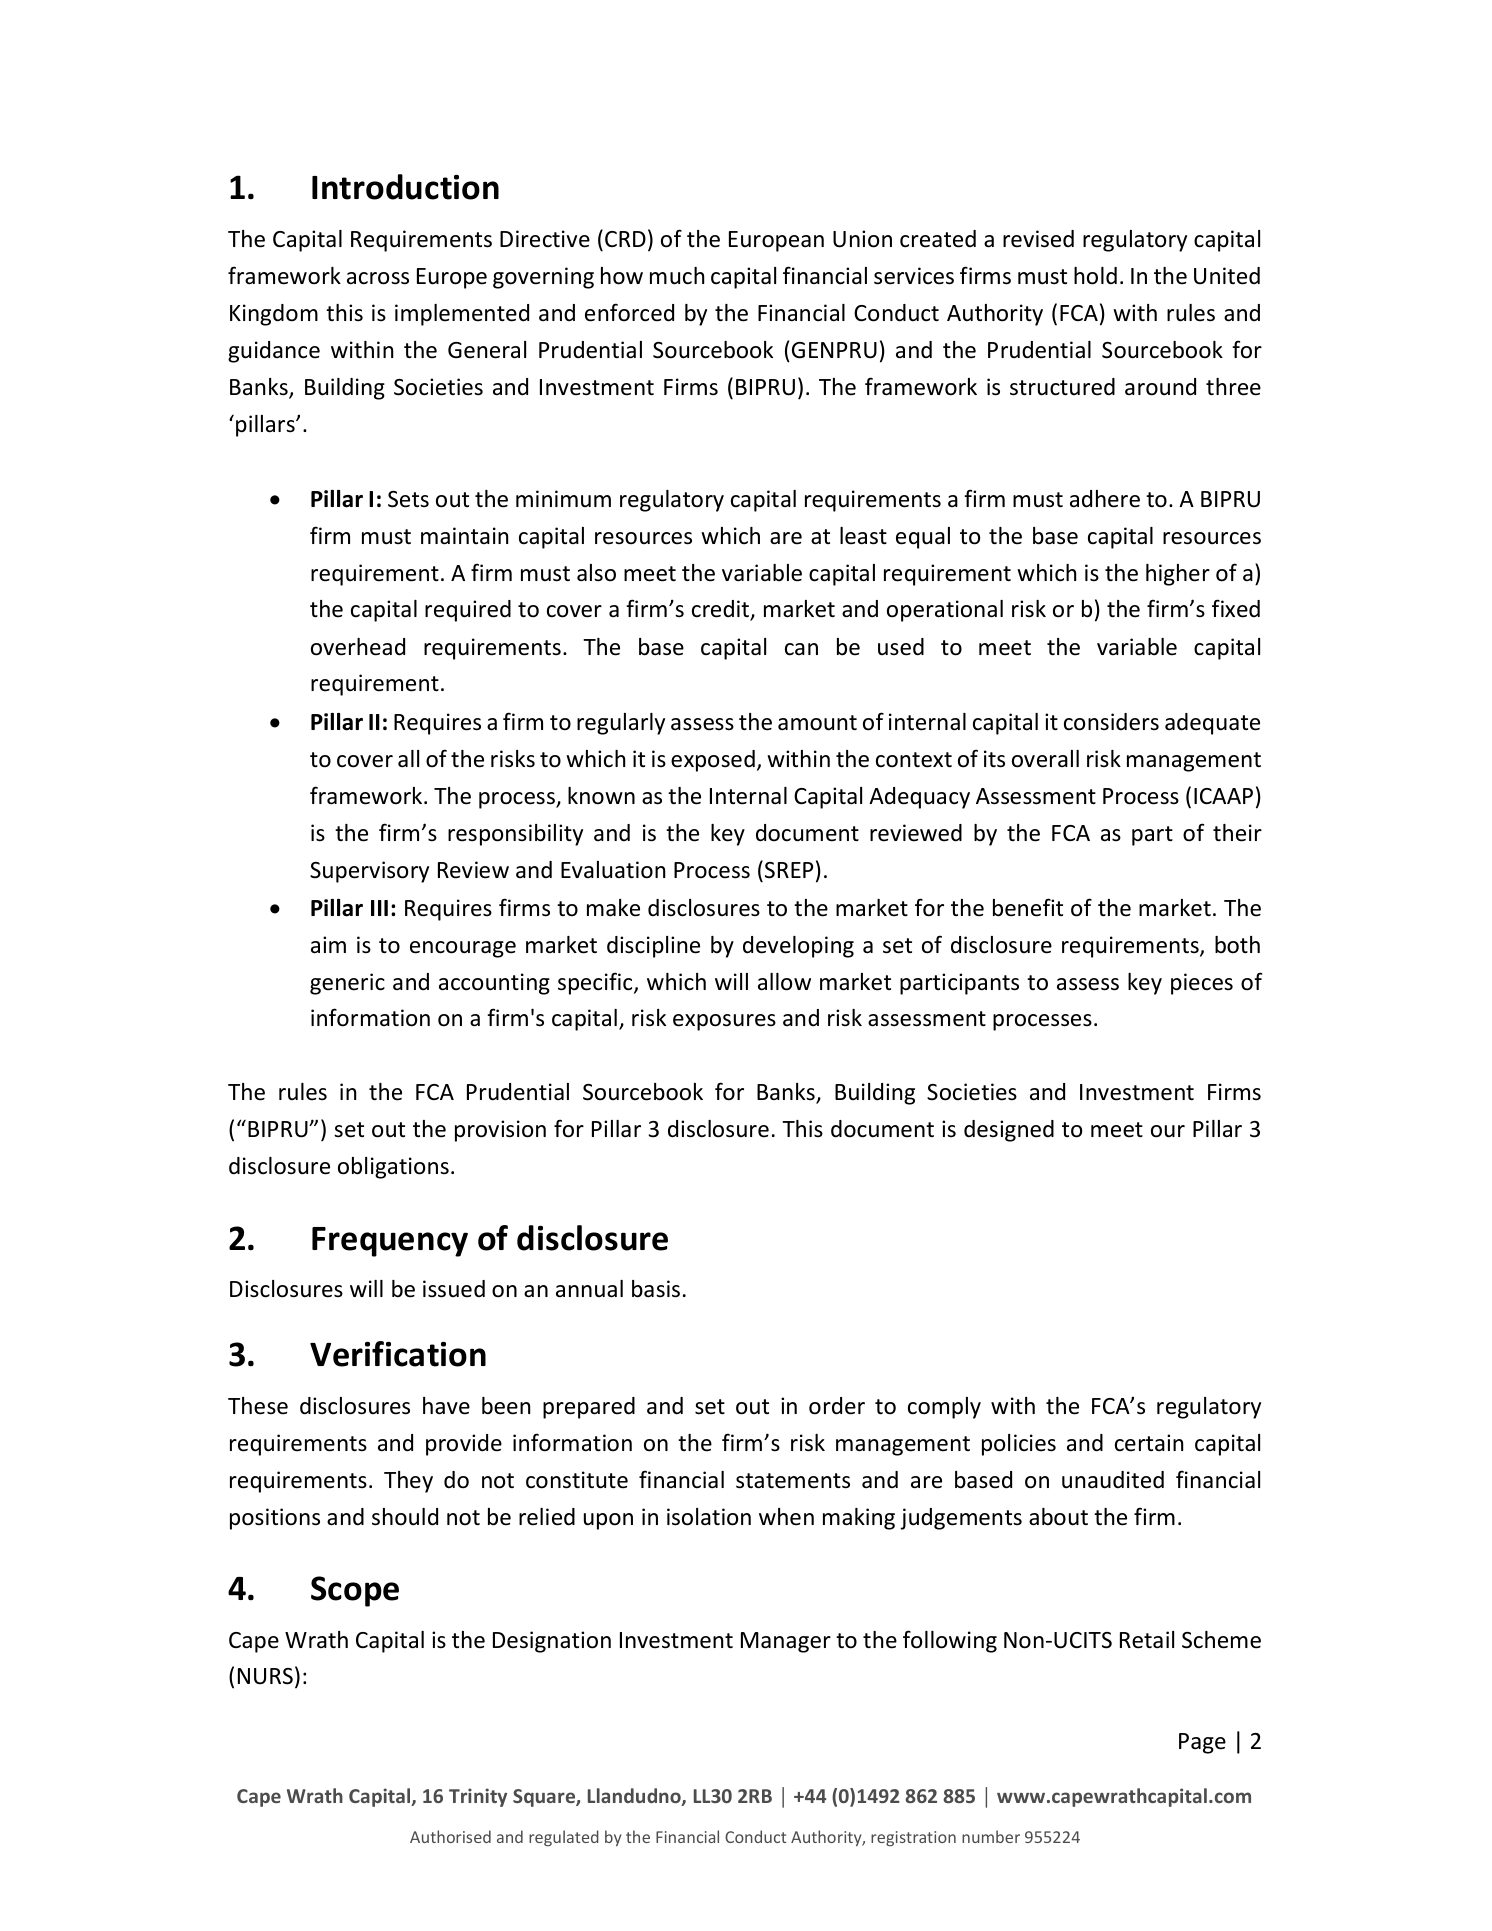 Image resolution: width=1492 pixels, height=1931 pixels. I want to click on much, so click(677, 276).
